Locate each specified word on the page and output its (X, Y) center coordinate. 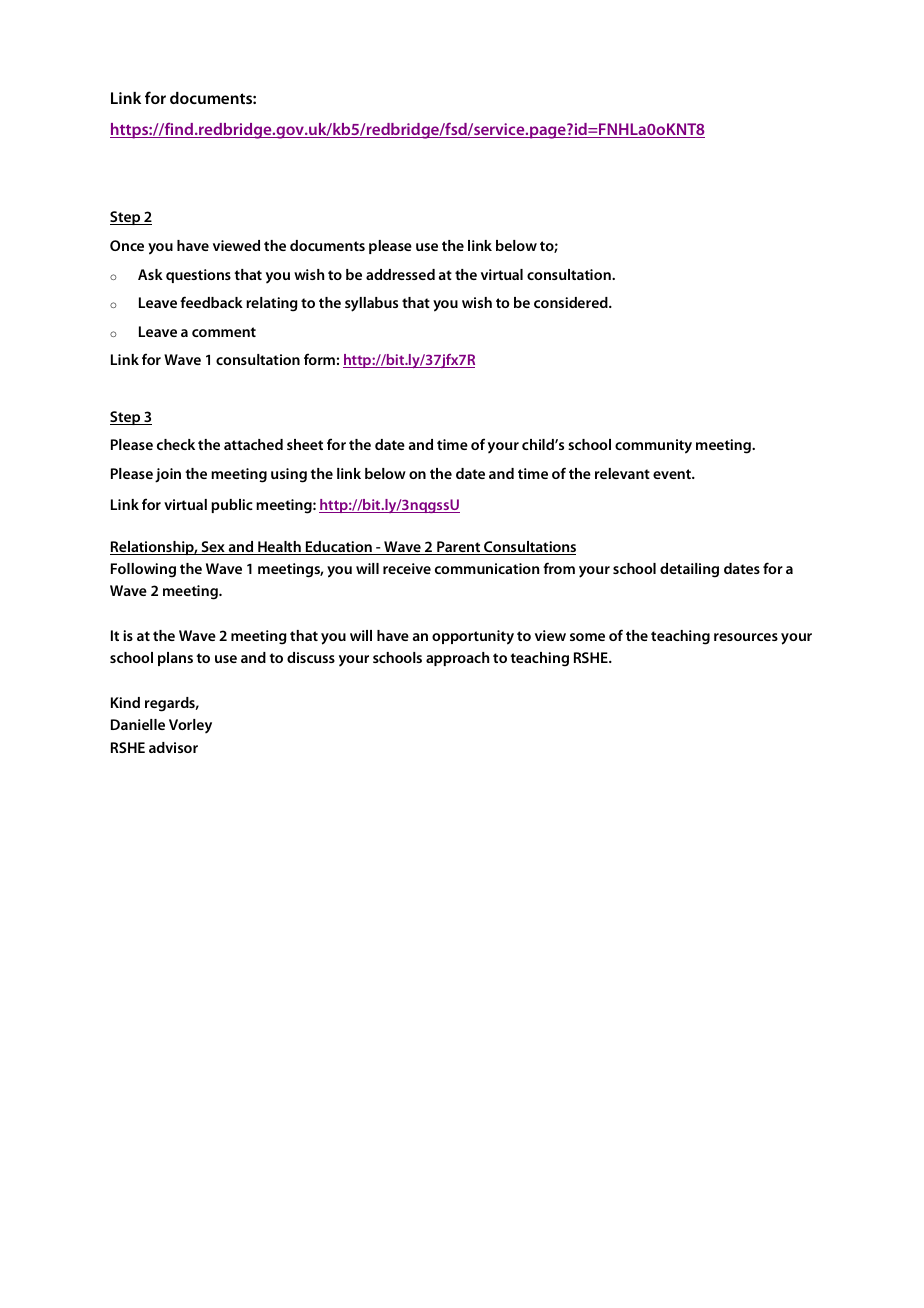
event (673, 474)
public (232, 506)
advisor (173, 747)
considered (572, 302)
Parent (459, 548)
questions (198, 276)
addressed (400, 274)
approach (457, 659)
